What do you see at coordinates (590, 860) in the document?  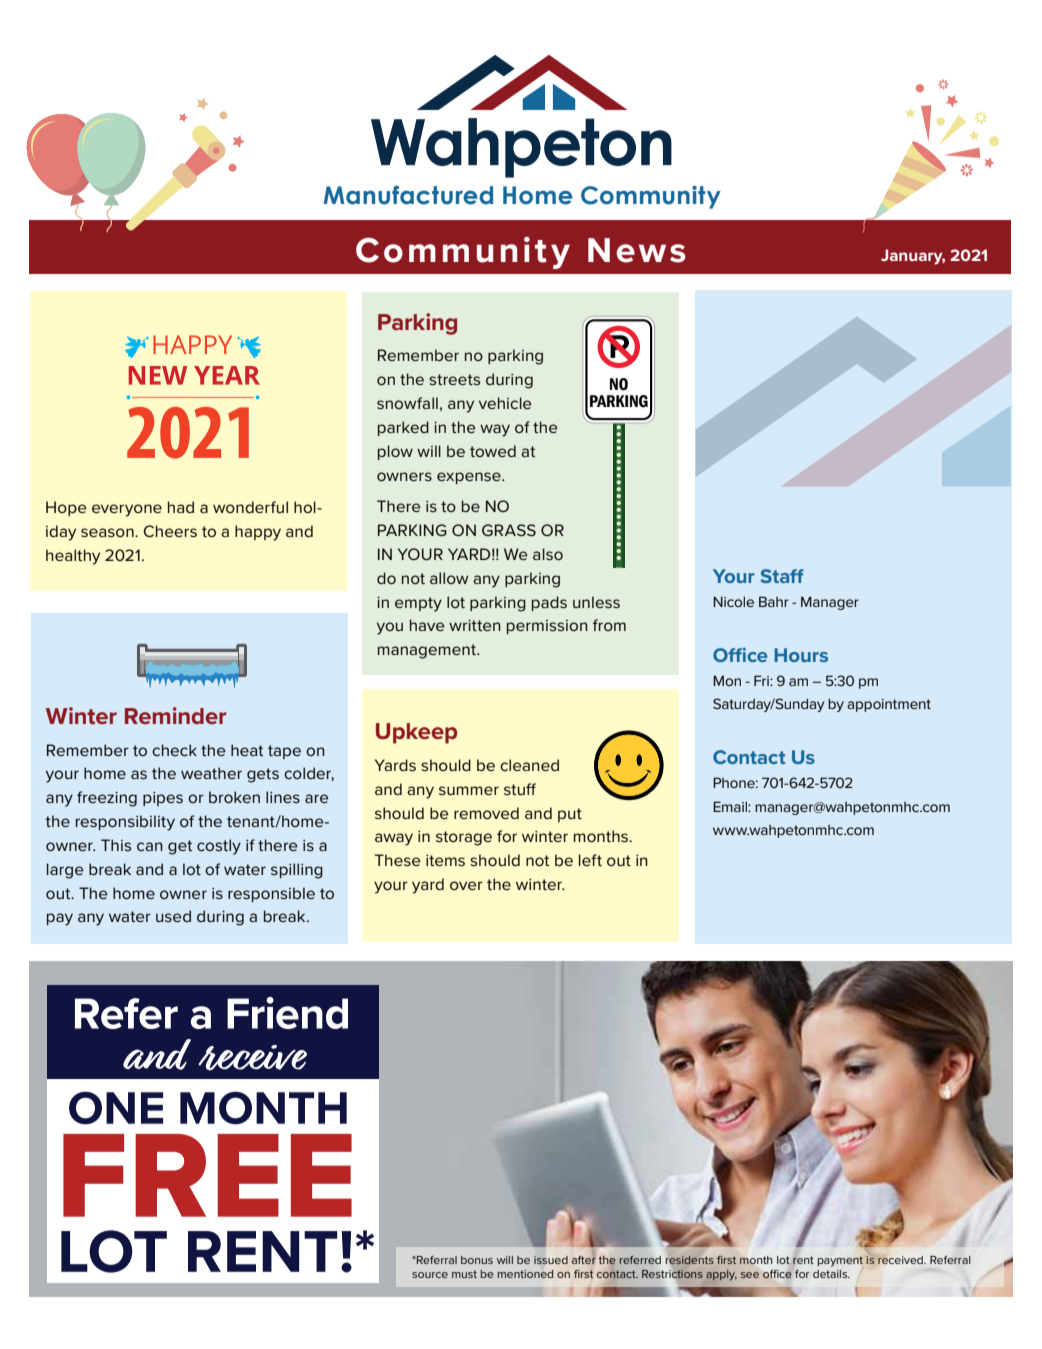 I see `left` at bounding box center [590, 860].
